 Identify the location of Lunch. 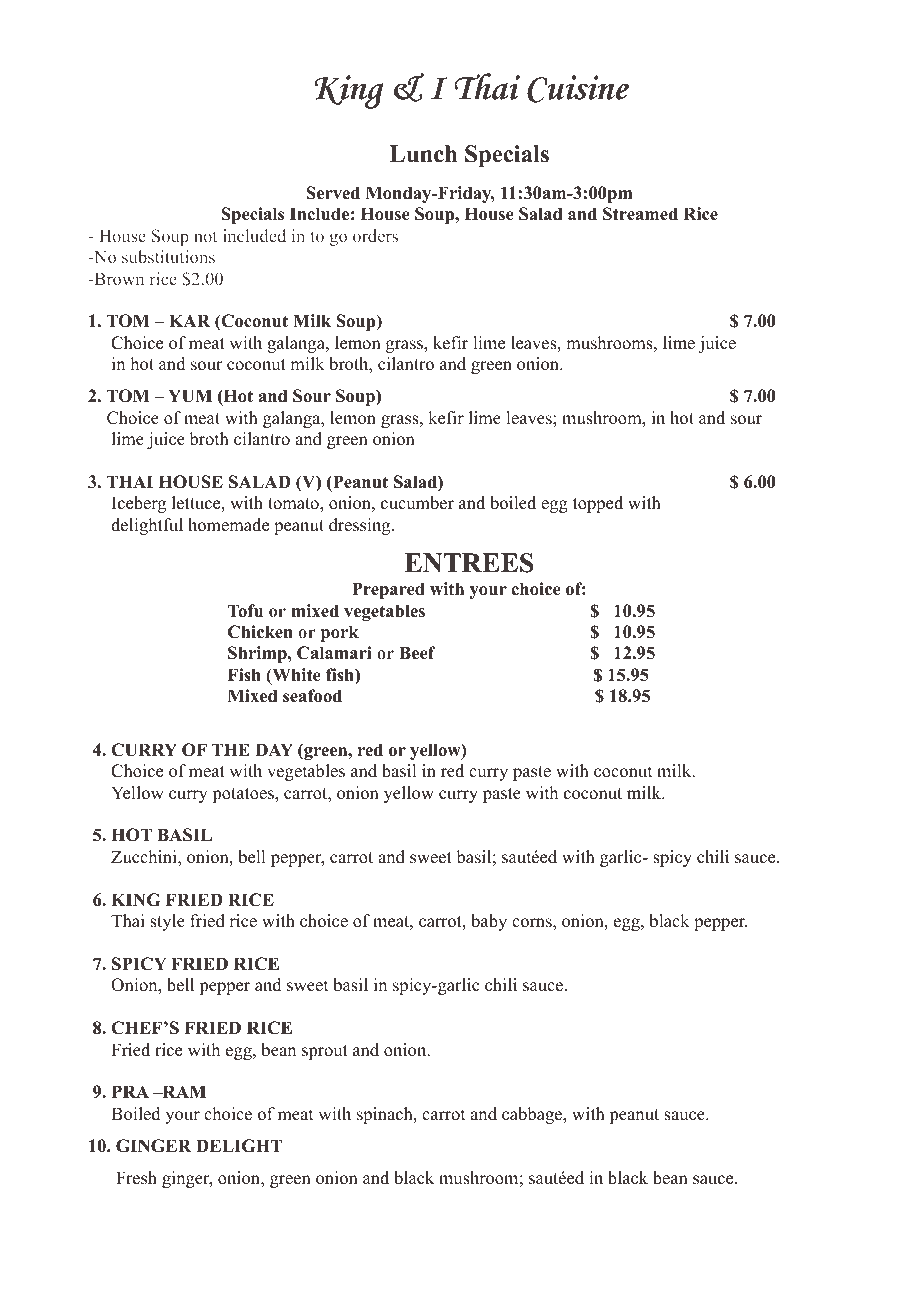
(423, 154).
